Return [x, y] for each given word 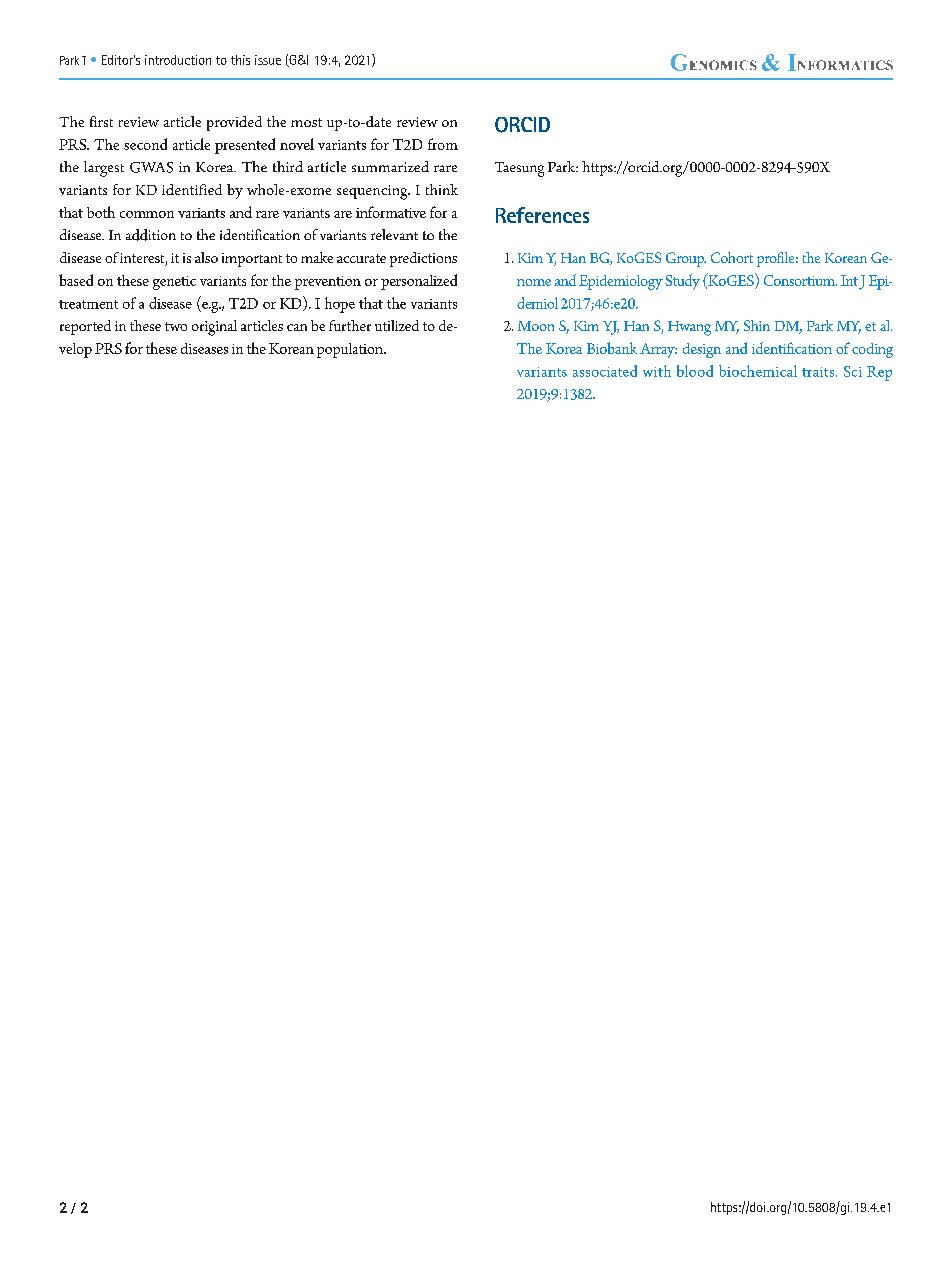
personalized [419, 282]
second [145, 144]
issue [268, 60]
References [542, 215]
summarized [390, 166]
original [214, 328]
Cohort [732, 257]
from [443, 144]
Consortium [800, 280]
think [442, 189]
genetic [174, 283]
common [147, 214]
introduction [178, 60]
